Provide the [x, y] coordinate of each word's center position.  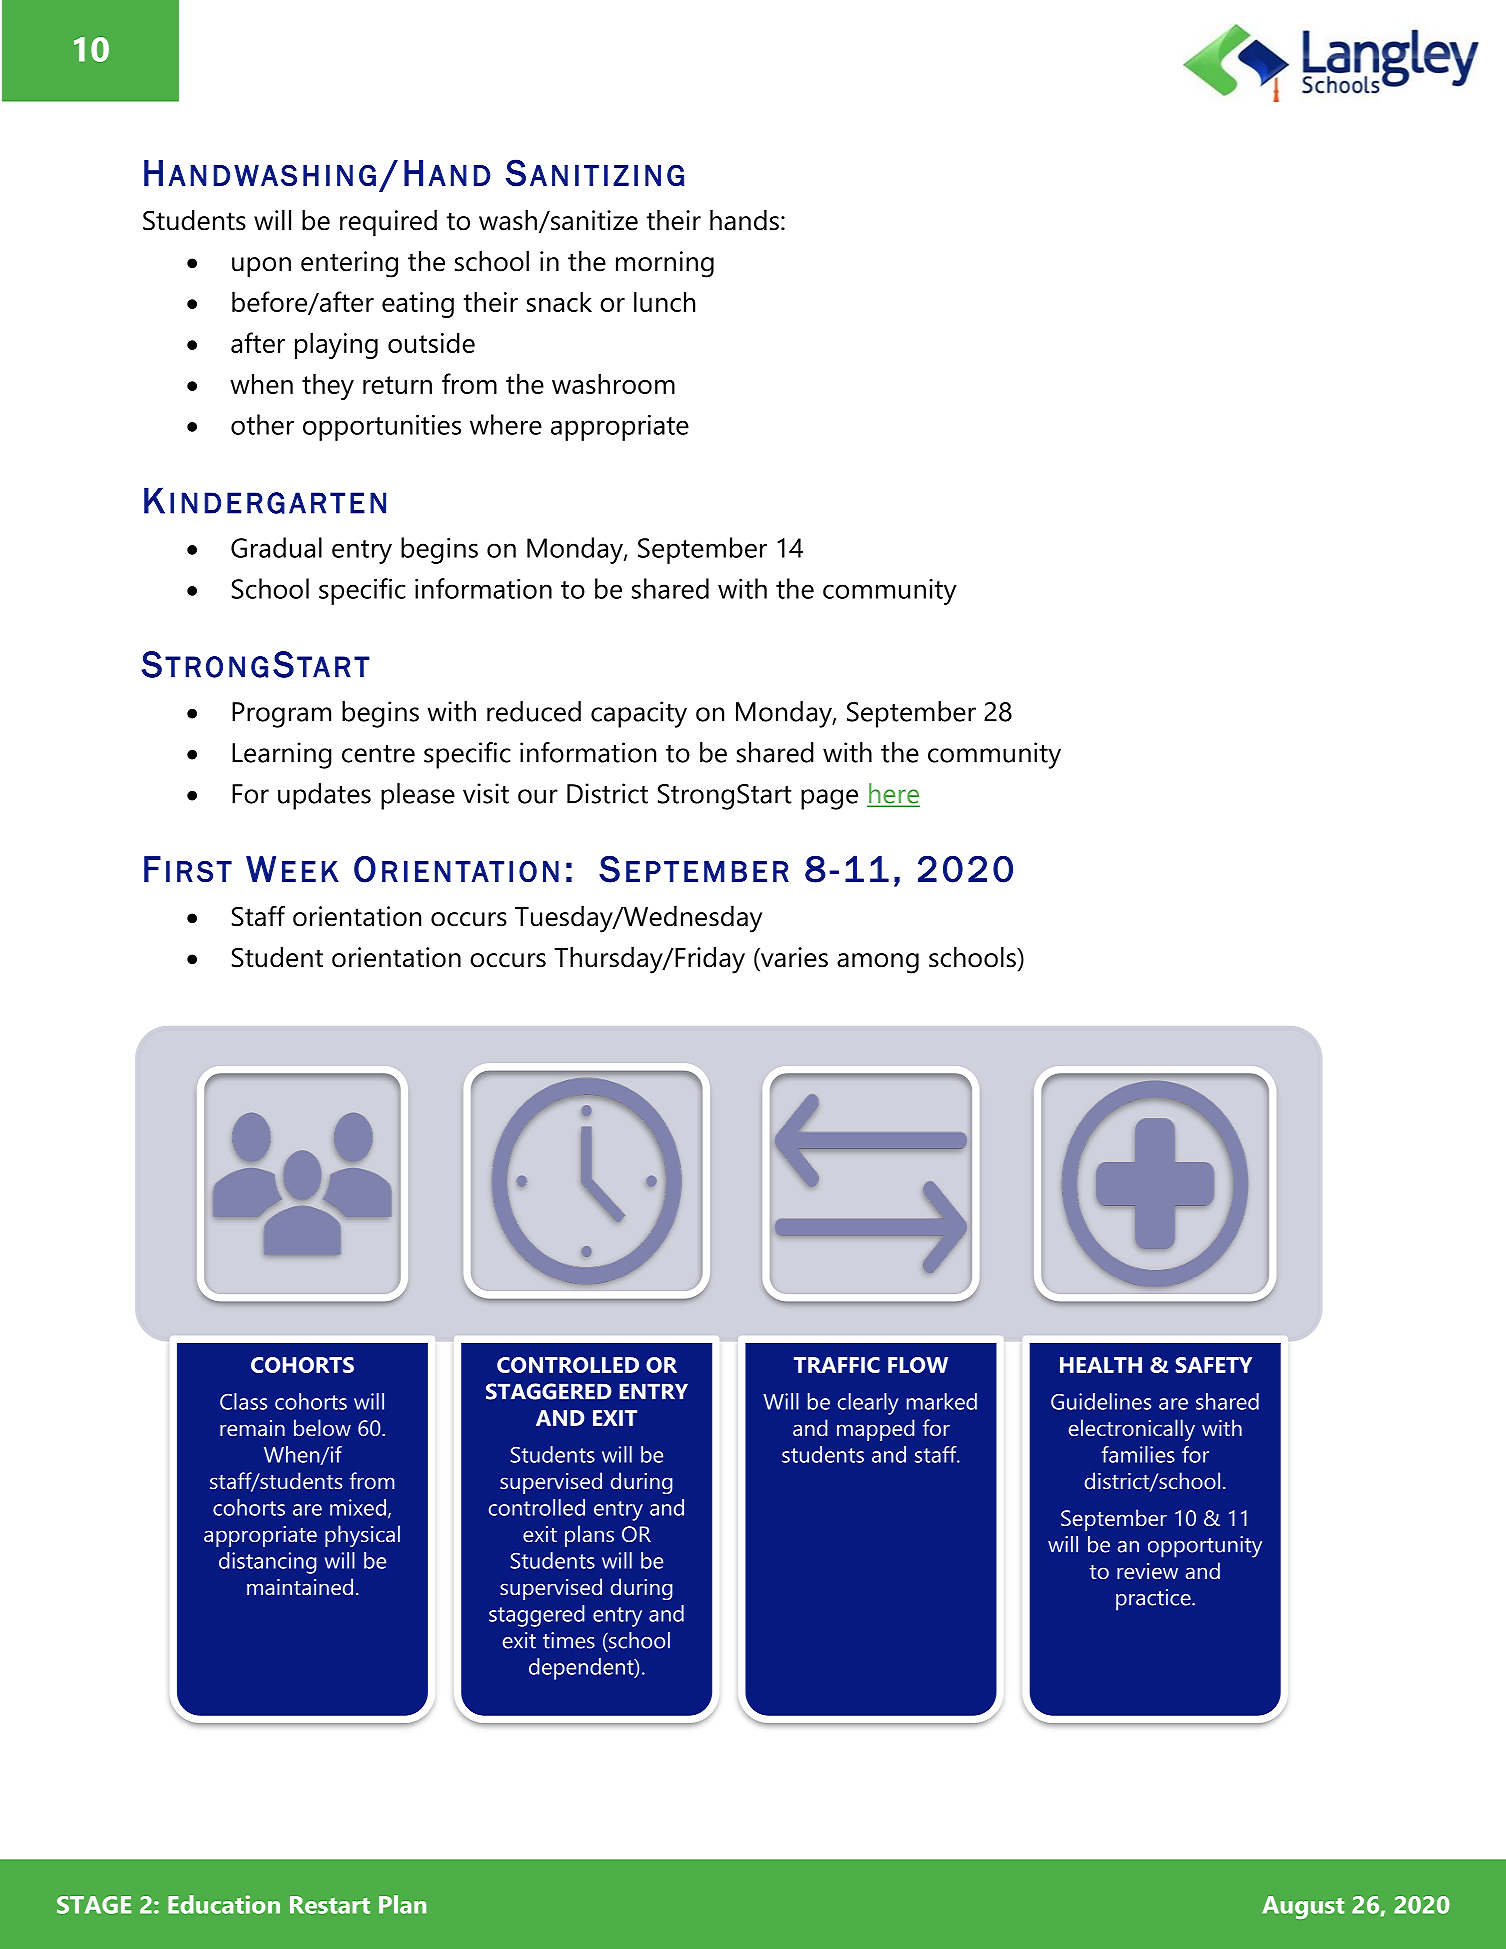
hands [744, 220]
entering [349, 264]
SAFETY [1214, 1365]
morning [665, 264]
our [538, 796]
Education [224, 1904]
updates [324, 796]
